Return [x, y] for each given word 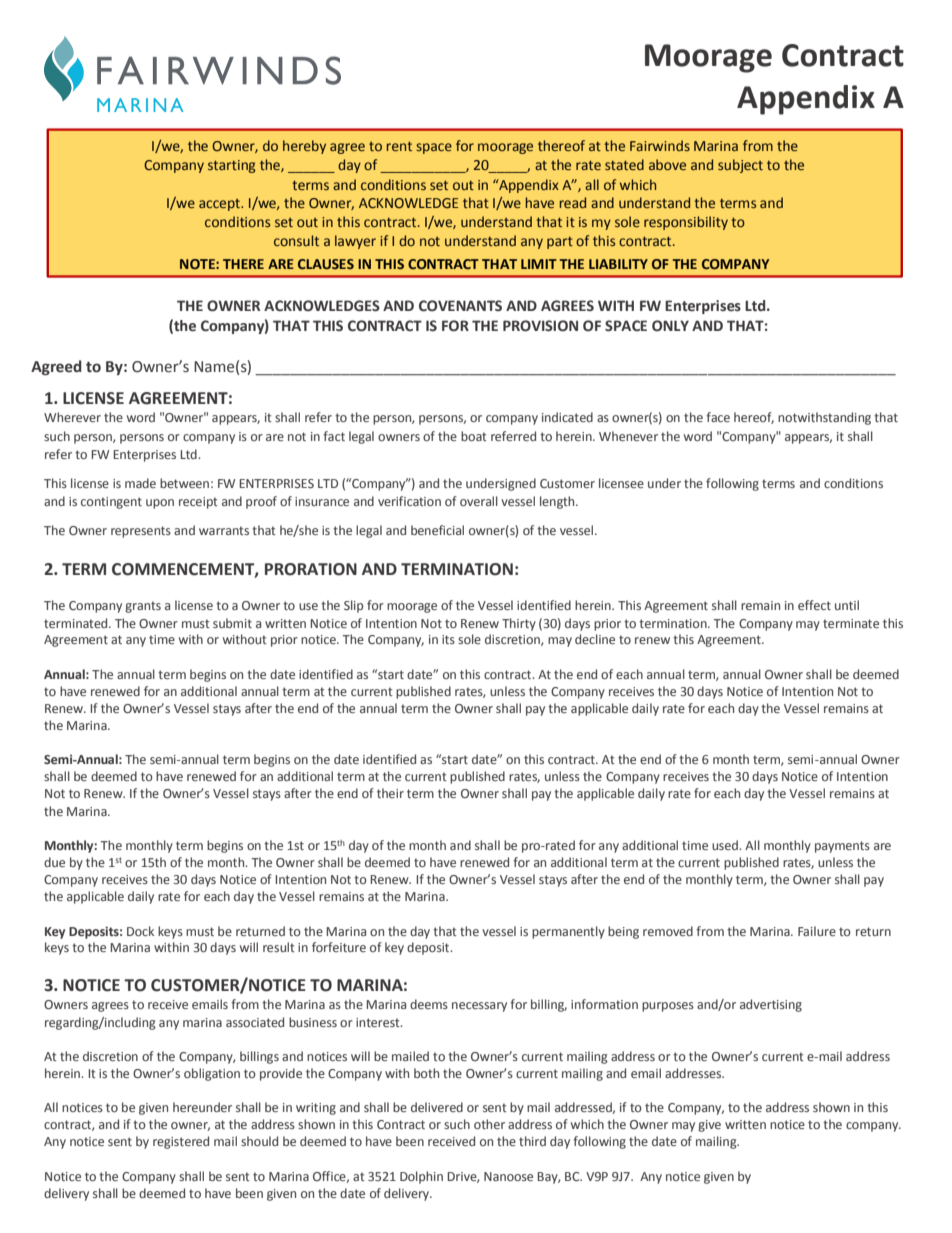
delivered [437, 1107]
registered [181, 1142]
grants [143, 607]
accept [220, 205]
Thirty [519, 624]
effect [814, 605]
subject [740, 166]
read [572, 202]
